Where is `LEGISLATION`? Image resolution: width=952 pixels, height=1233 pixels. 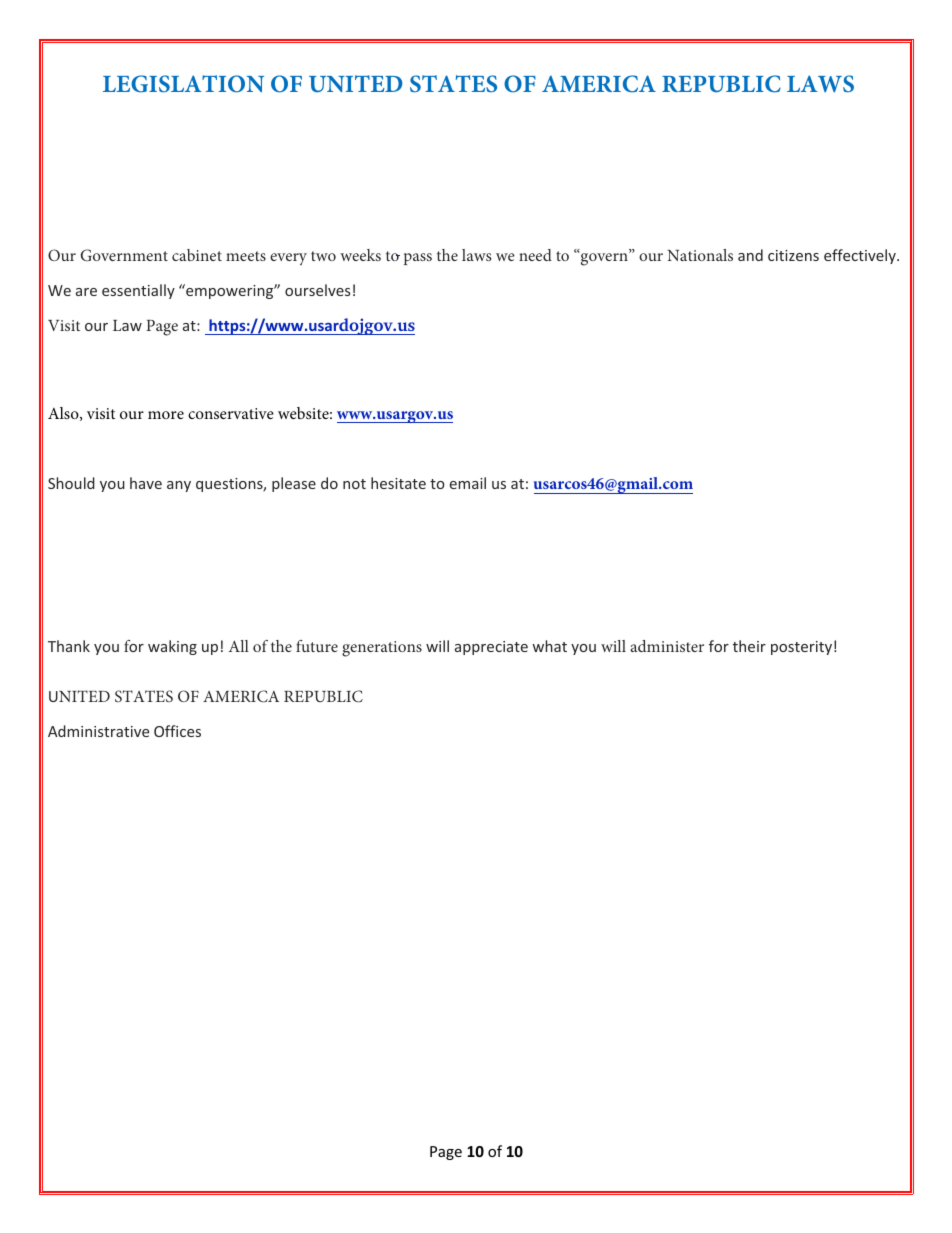 LEGISLATION is located at coordinates (183, 84).
